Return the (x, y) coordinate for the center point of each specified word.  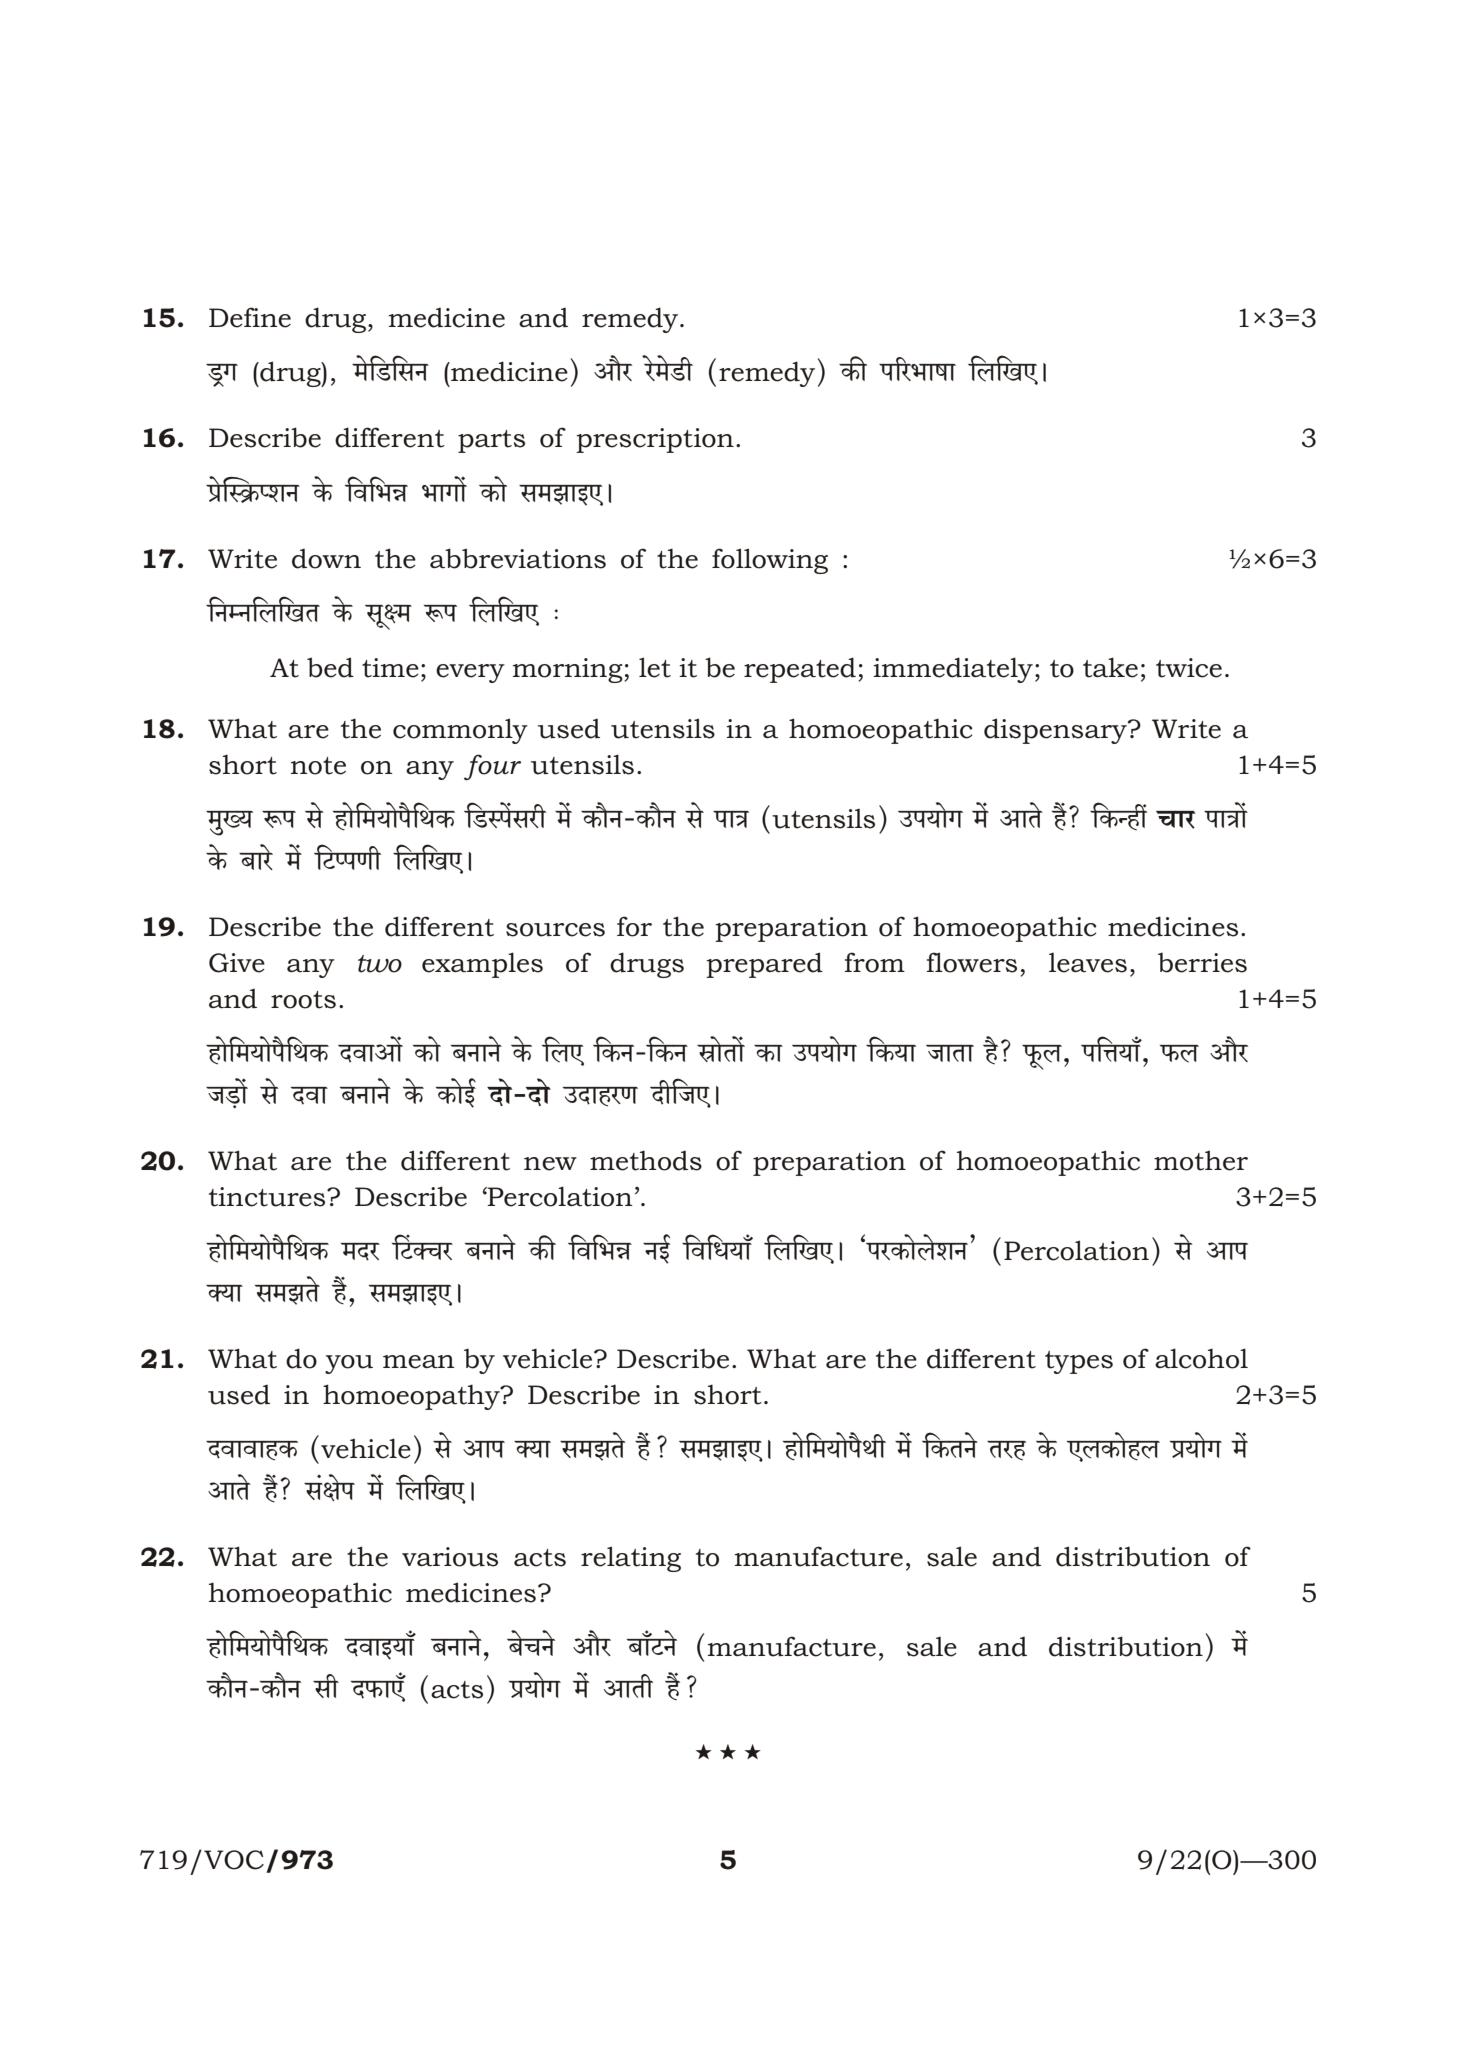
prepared (764, 965)
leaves (1088, 963)
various (450, 1557)
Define (250, 317)
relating (631, 1559)
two (380, 964)
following (770, 561)
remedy (631, 320)
